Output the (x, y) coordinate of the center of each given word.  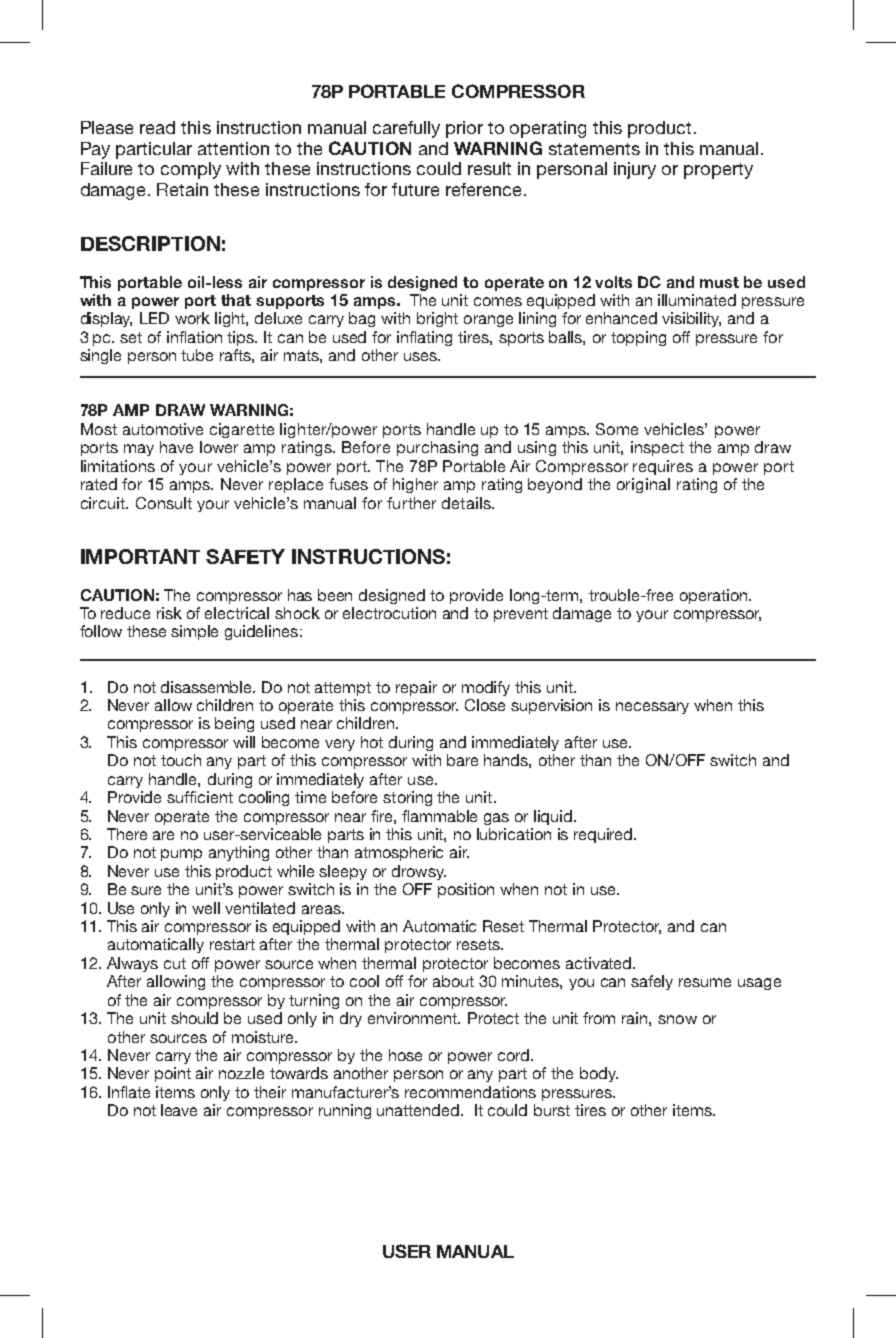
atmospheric (399, 853)
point (173, 1074)
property (718, 171)
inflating (424, 338)
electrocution (389, 613)
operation (715, 596)
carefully (406, 129)
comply (191, 170)
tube (197, 355)
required (604, 835)
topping (638, 338)
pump (181, 855)
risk (169, 613)
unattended (419, 1110)
